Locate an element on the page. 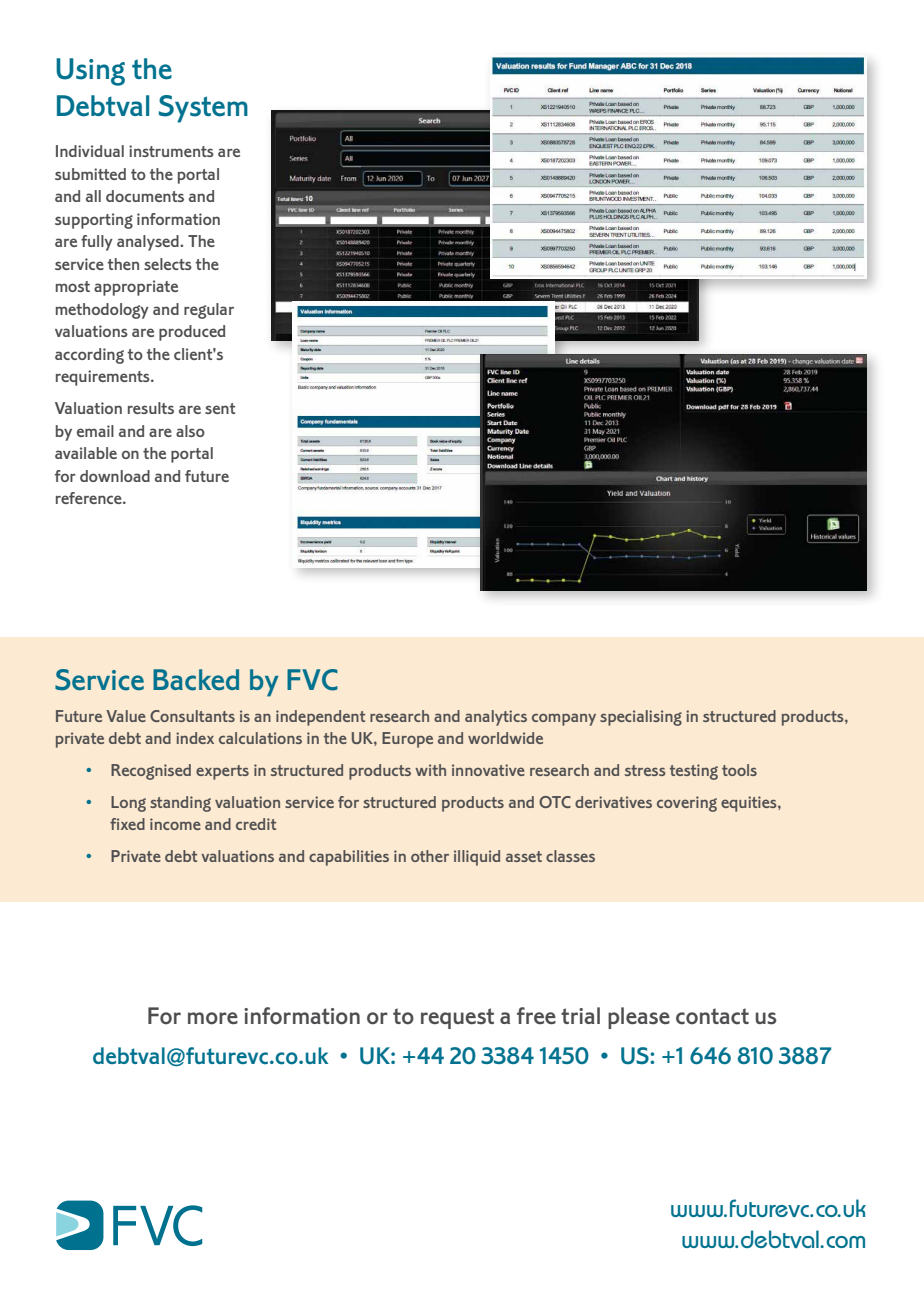 The width and height of the document is (924, 1308). request is located at coordinates (457, 1018).
